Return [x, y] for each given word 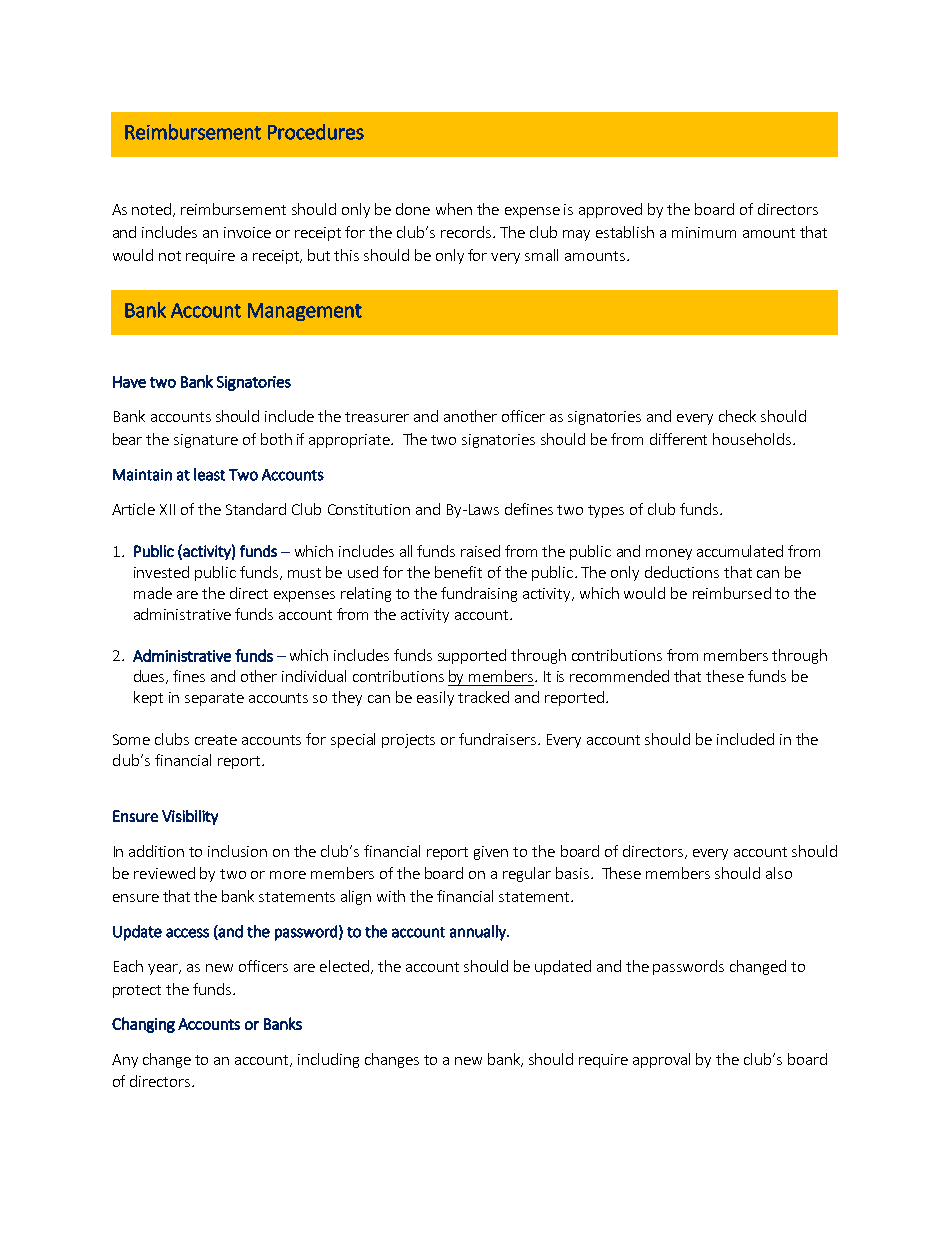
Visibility [190, 817]
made [153, 593]
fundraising [479, 594]
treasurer [377, 417]
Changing [143, 1025]
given [491, 853]
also [779, 873]
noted [153, 210]
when [454, 209]
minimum [704, 232]
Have [129, 382]
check [737, 416]
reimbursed [732, 593]
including [328, 1060]
